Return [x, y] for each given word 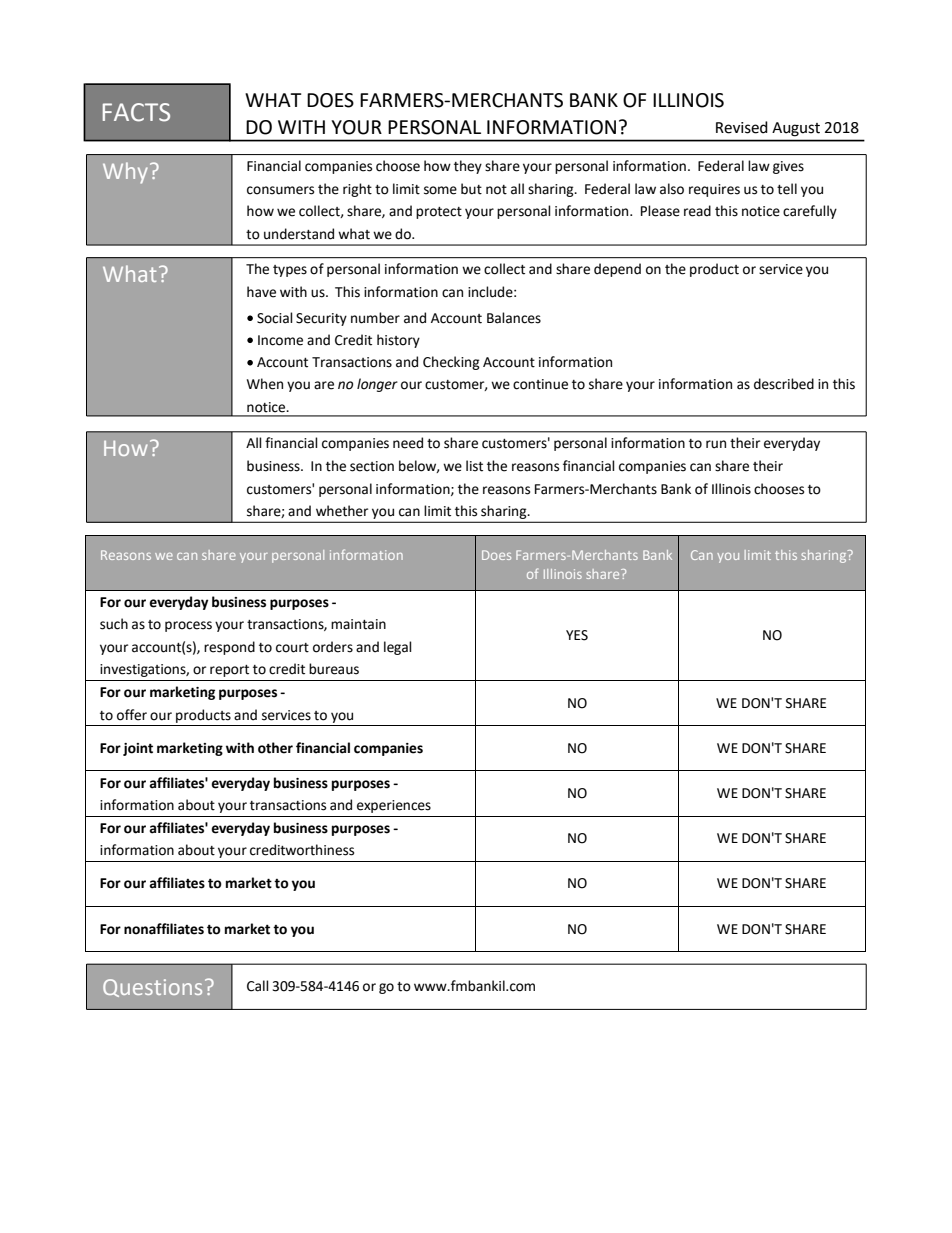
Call [258, 986]
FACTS [136, 112]
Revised [742, 127]
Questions [152, 988]
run [716, 444]
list [474, 466]
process [188, 626]
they [468, 167]
